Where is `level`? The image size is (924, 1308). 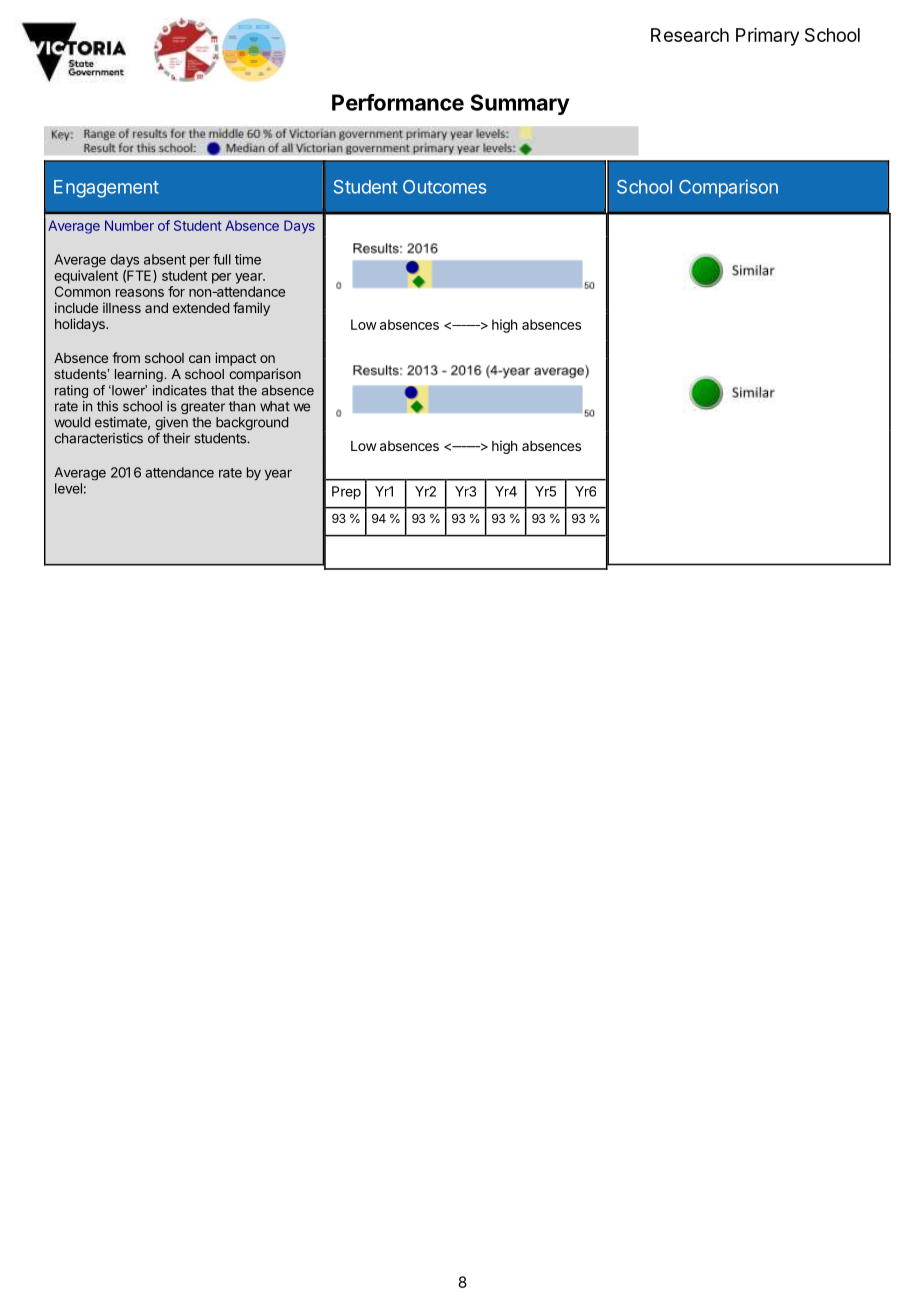 level is located at coordinates (68, 488).
